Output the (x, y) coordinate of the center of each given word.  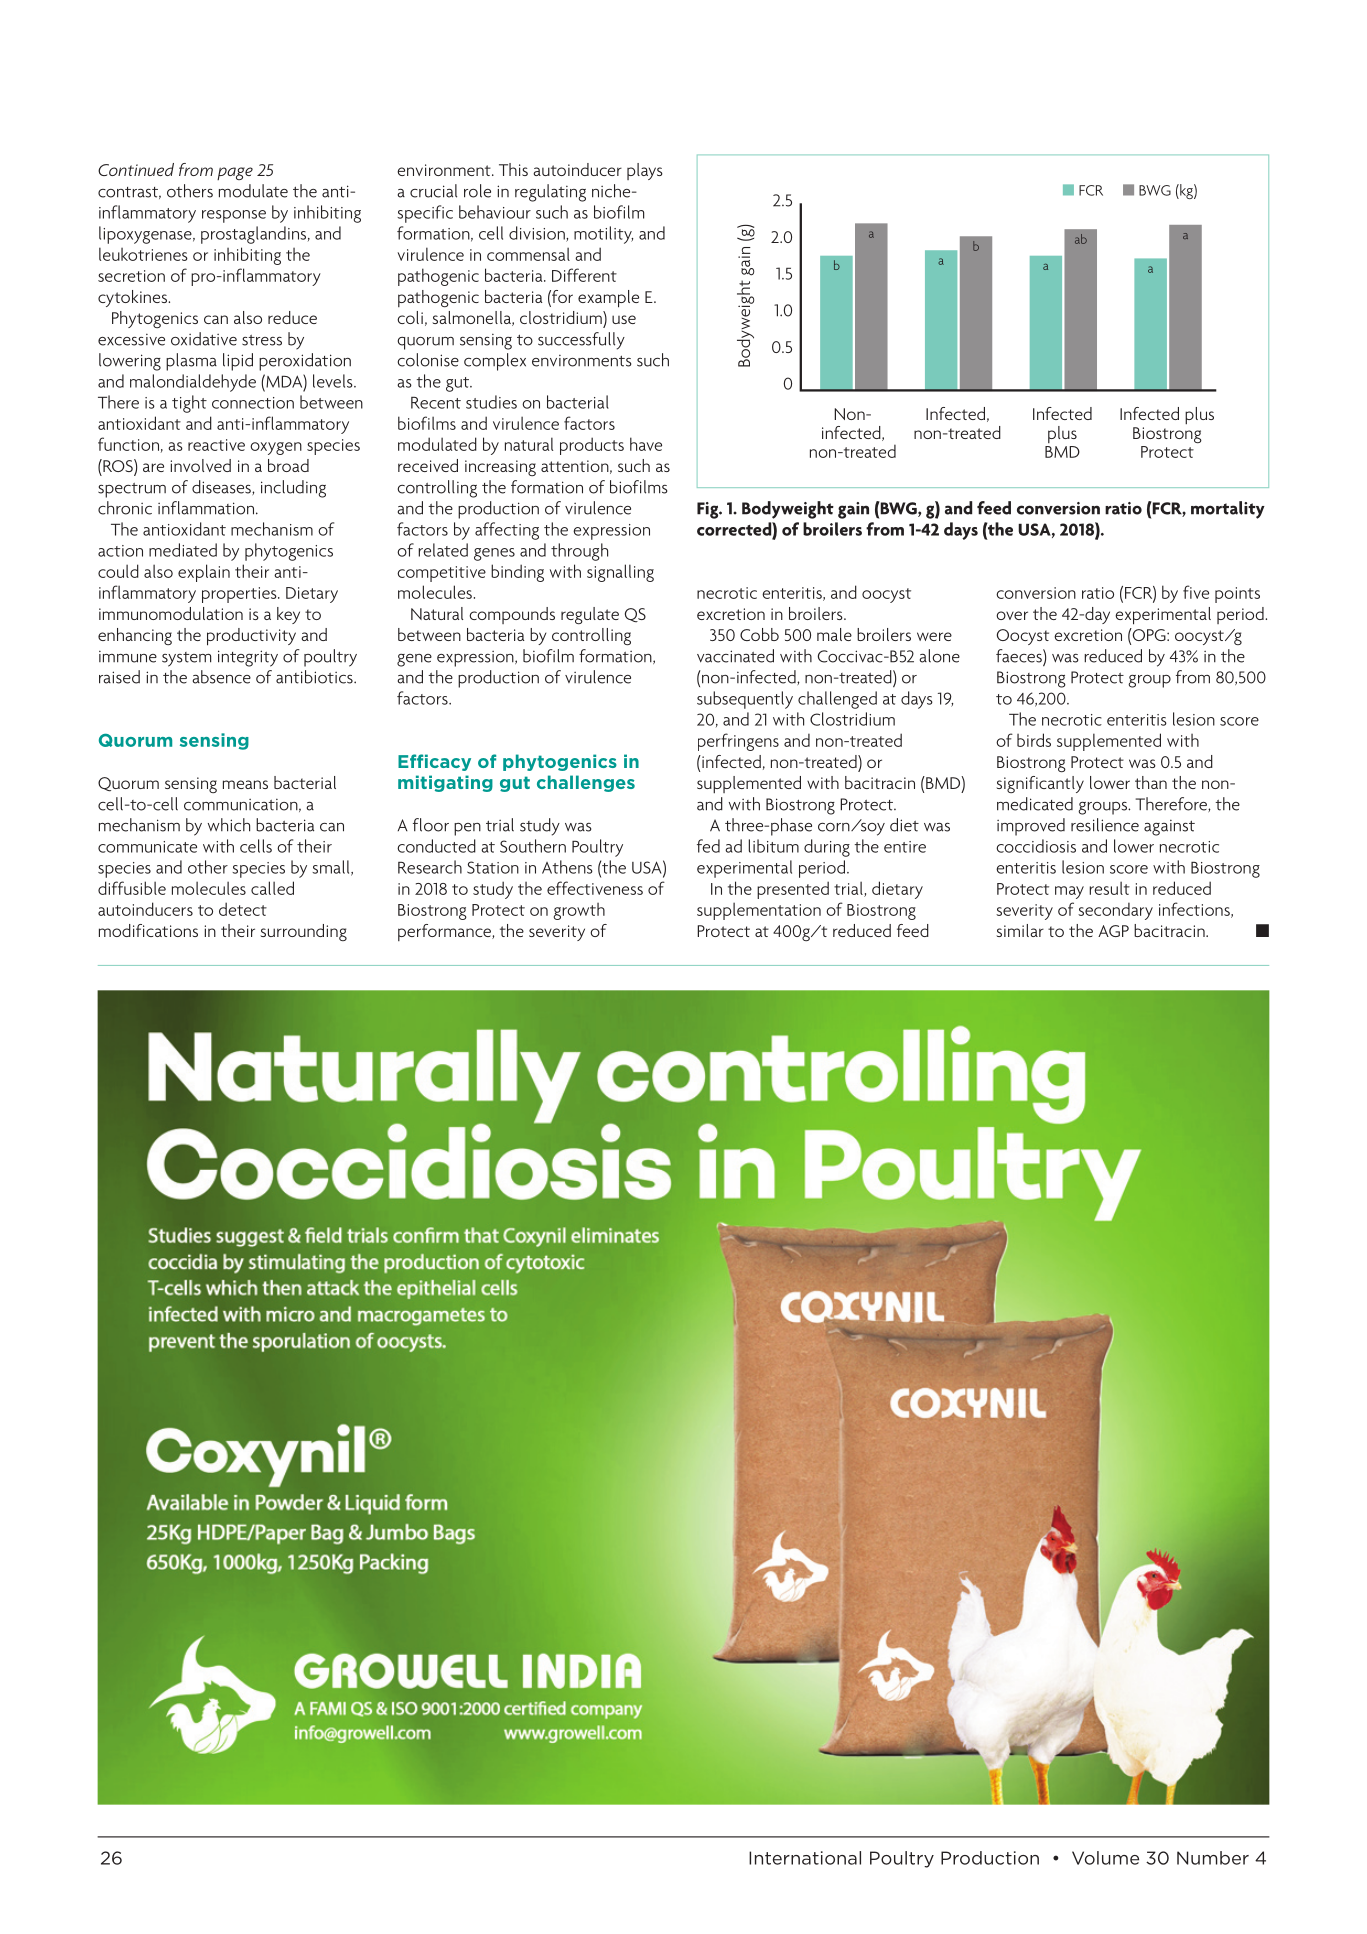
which (229, 825)
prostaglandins (255, 235)
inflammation (206, 508)
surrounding (303, 932)
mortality (1228, 510)
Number (1213, 1858)
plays (645, 171)
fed (708, 846)
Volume (1105, 1858)
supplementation (759, 911)
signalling (620, 573)
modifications (148, 930)
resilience (1105, 825)
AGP (1113, 931)
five (1196, 592)
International (805, 1858)
